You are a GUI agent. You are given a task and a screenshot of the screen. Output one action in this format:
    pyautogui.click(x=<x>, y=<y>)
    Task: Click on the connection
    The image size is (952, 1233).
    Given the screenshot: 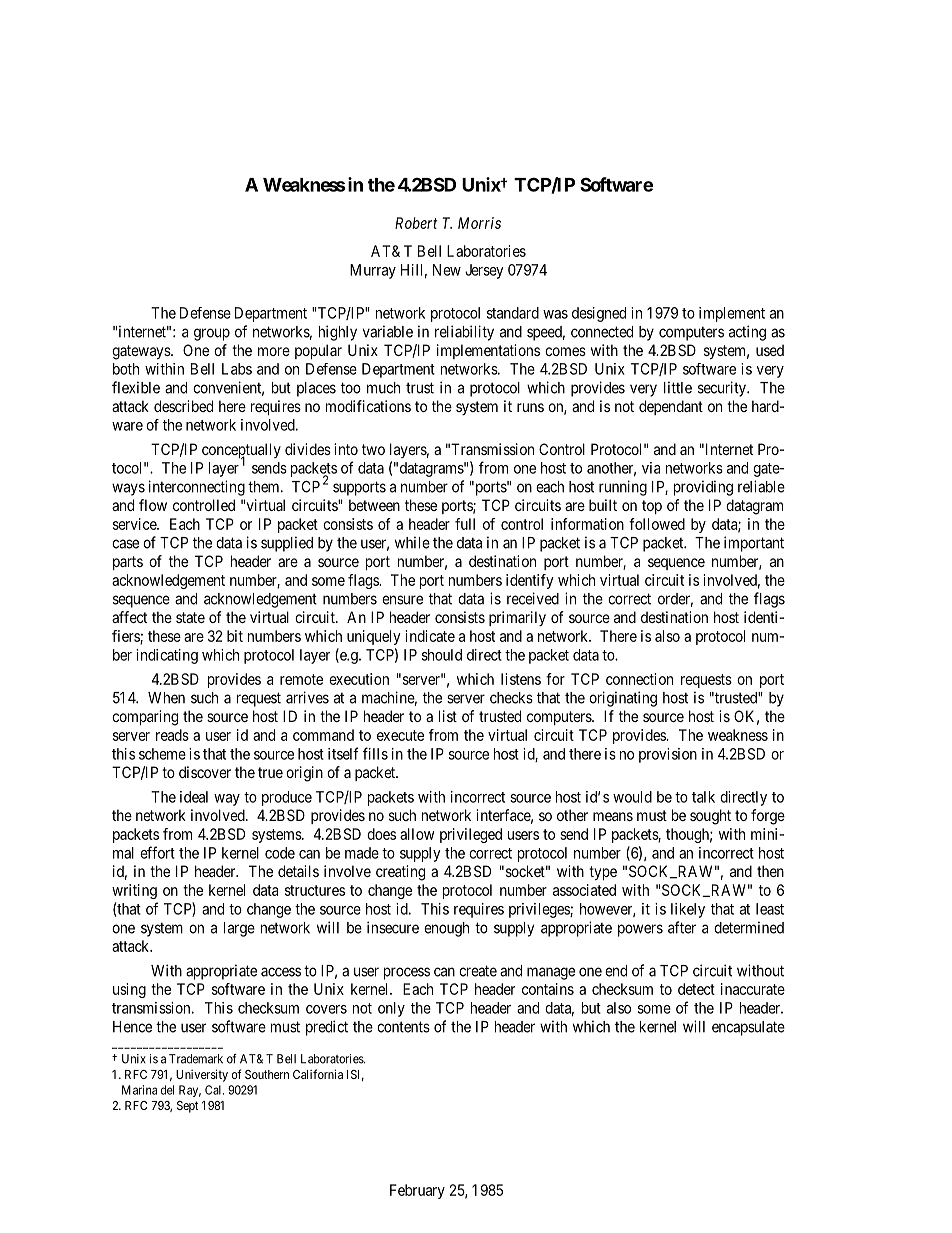 What is the action you would take?
    pyautogui.click(x=639, y=679)
